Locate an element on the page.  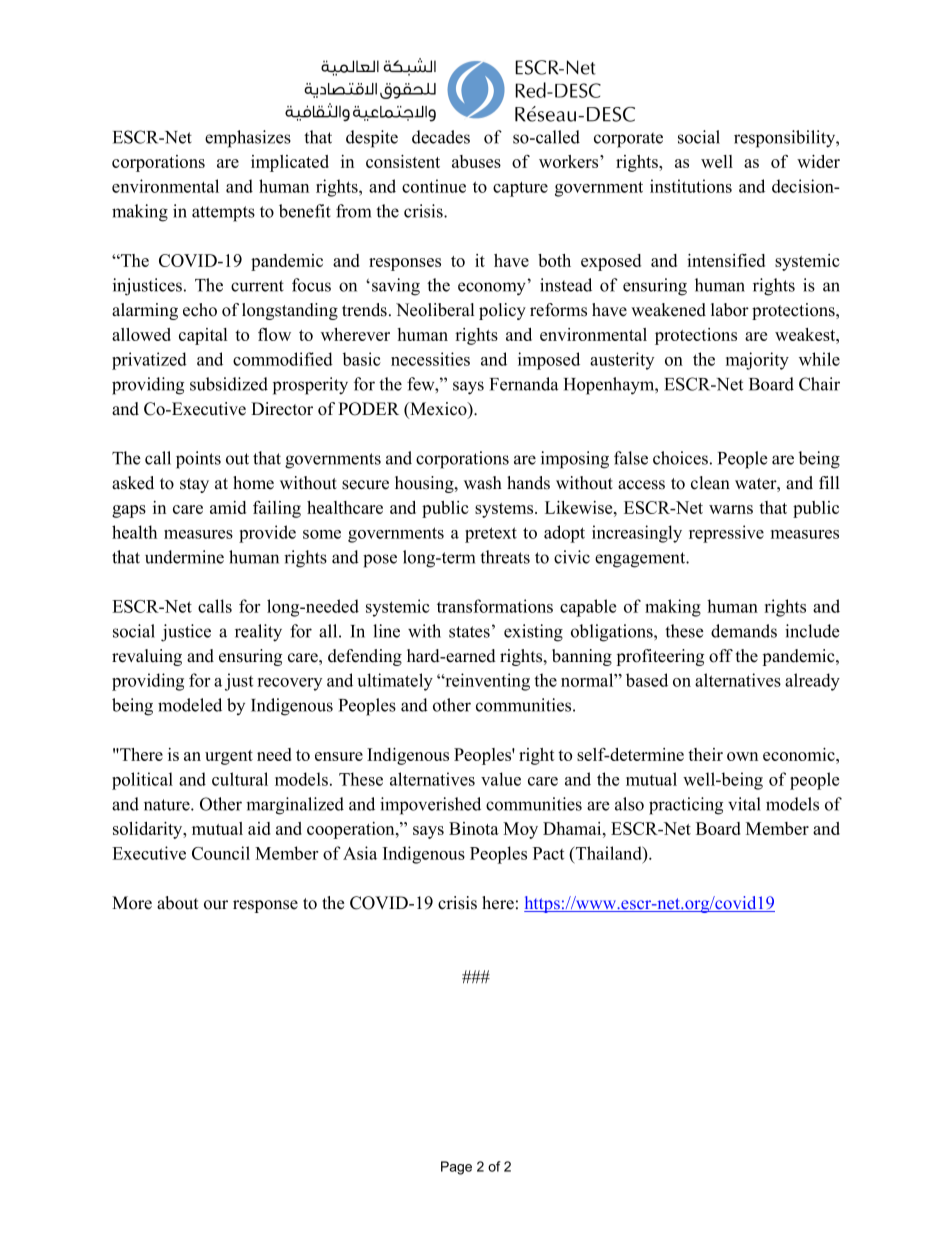
Thailand is located at coordinates (608, 853).
